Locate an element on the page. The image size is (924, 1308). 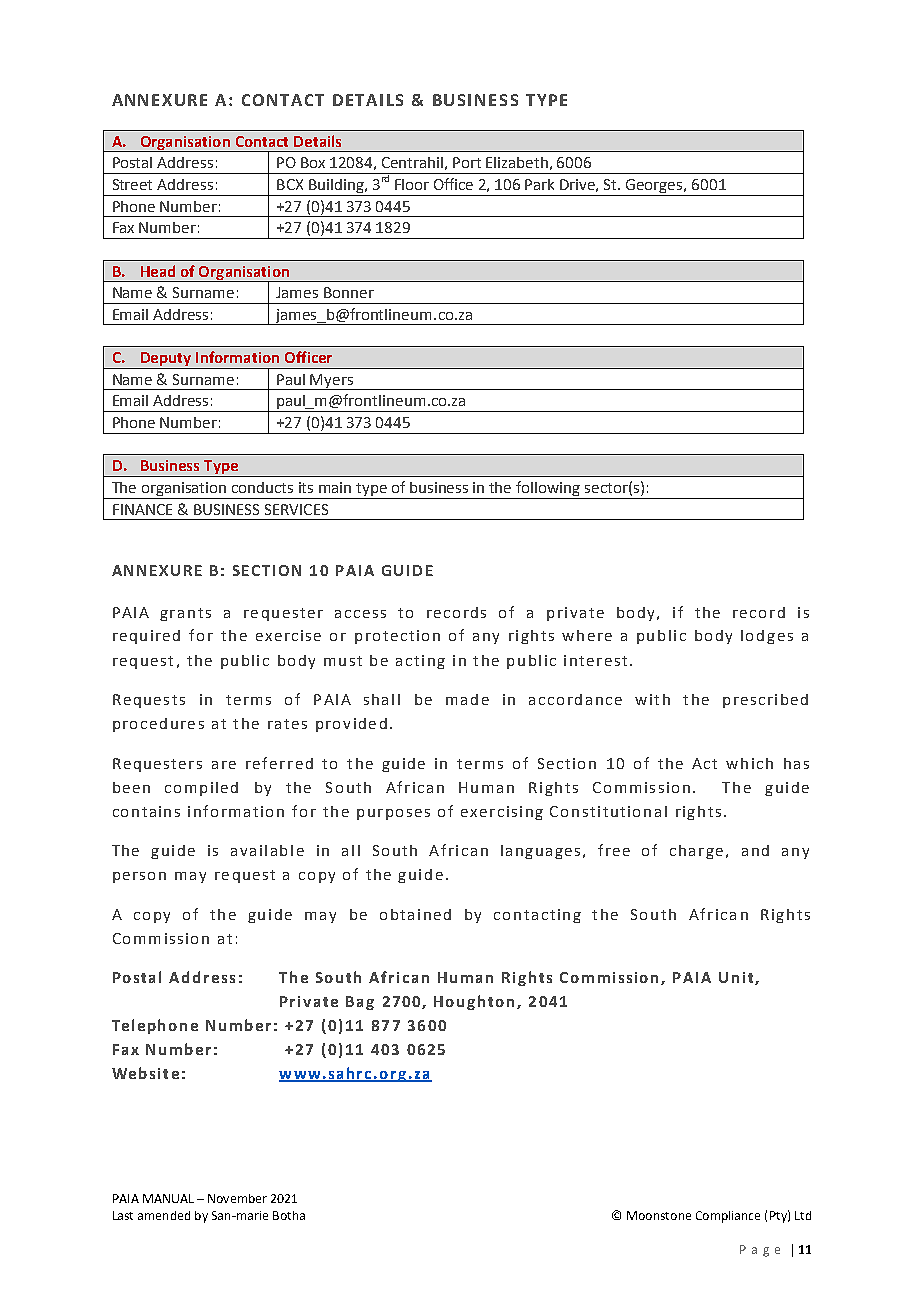
Street is located at coordinates (132, 184).
